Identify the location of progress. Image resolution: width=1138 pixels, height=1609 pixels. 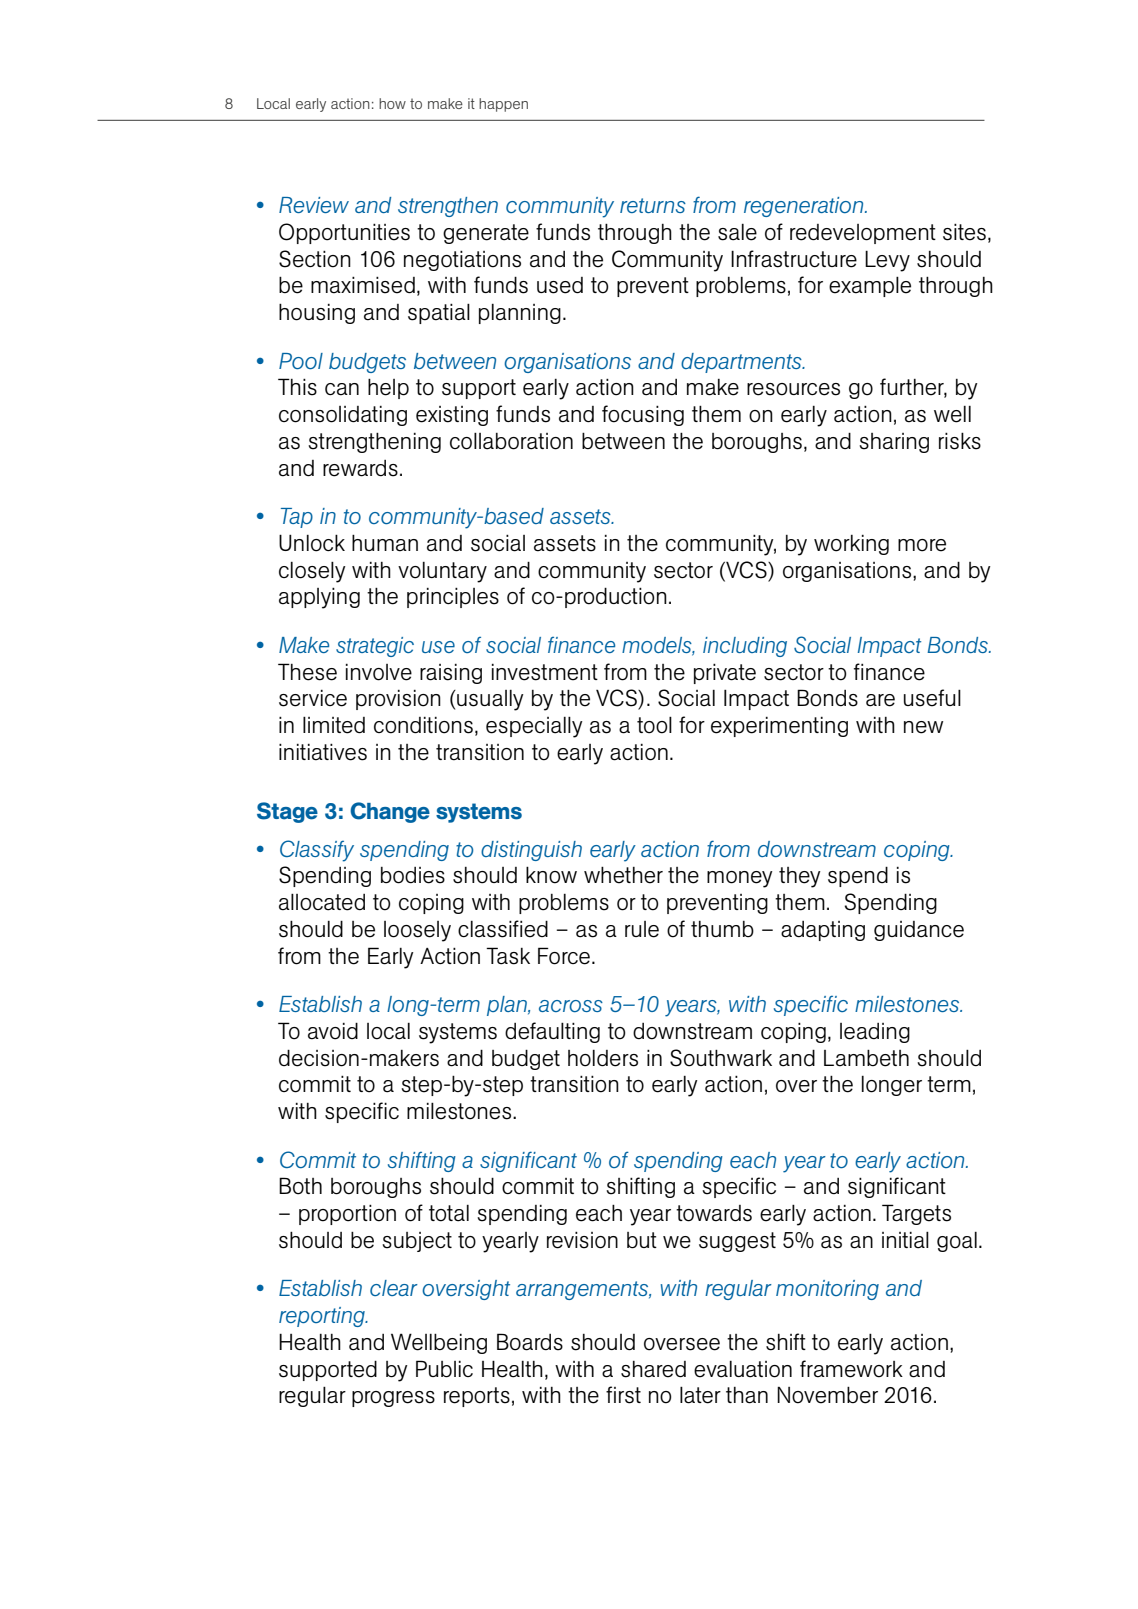
(393, 1399).
